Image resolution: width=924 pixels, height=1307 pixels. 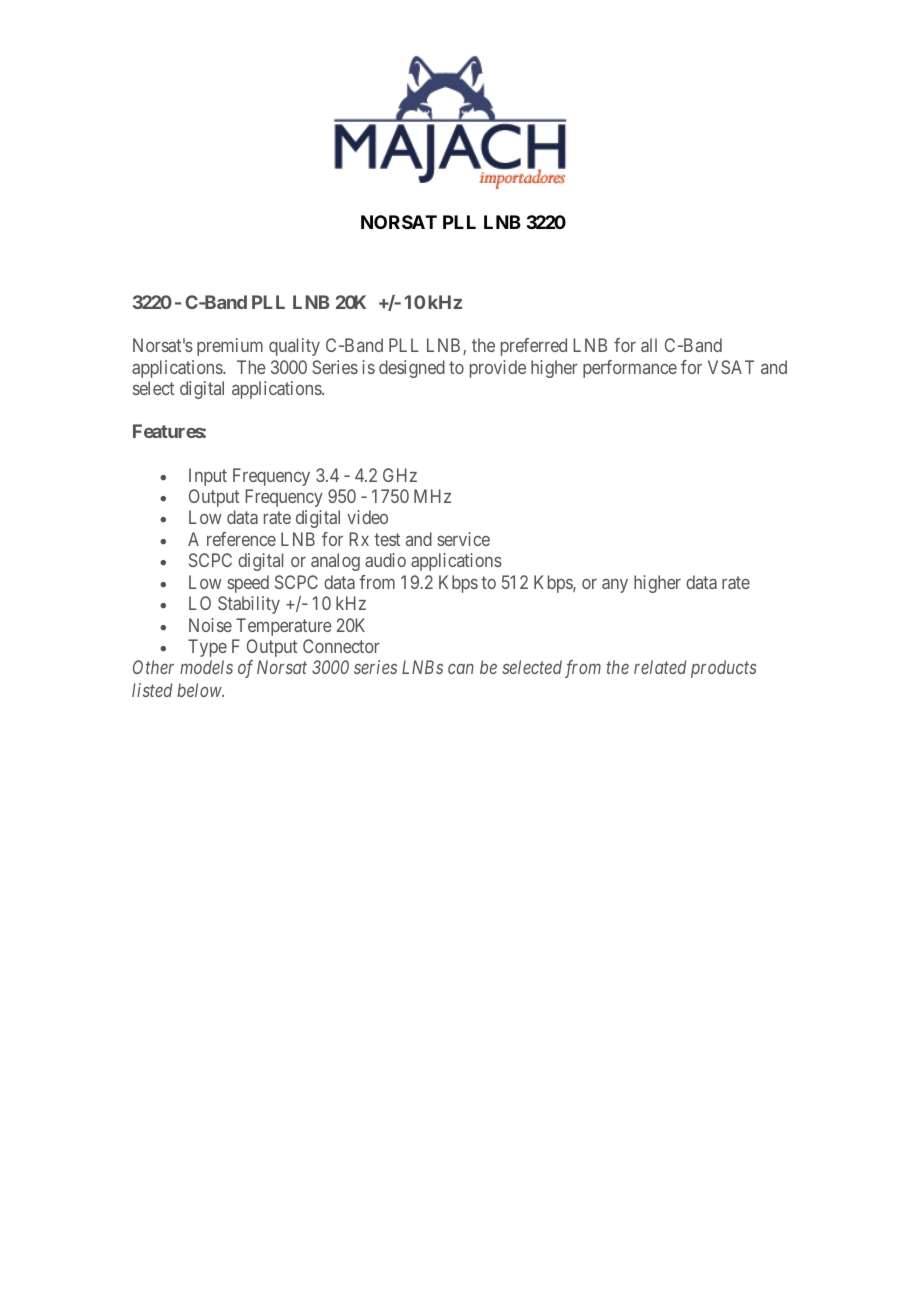 What do you see at coordinates (412, 369) in the screenshot?
I see `designed` at bounding box center [412, 369].
